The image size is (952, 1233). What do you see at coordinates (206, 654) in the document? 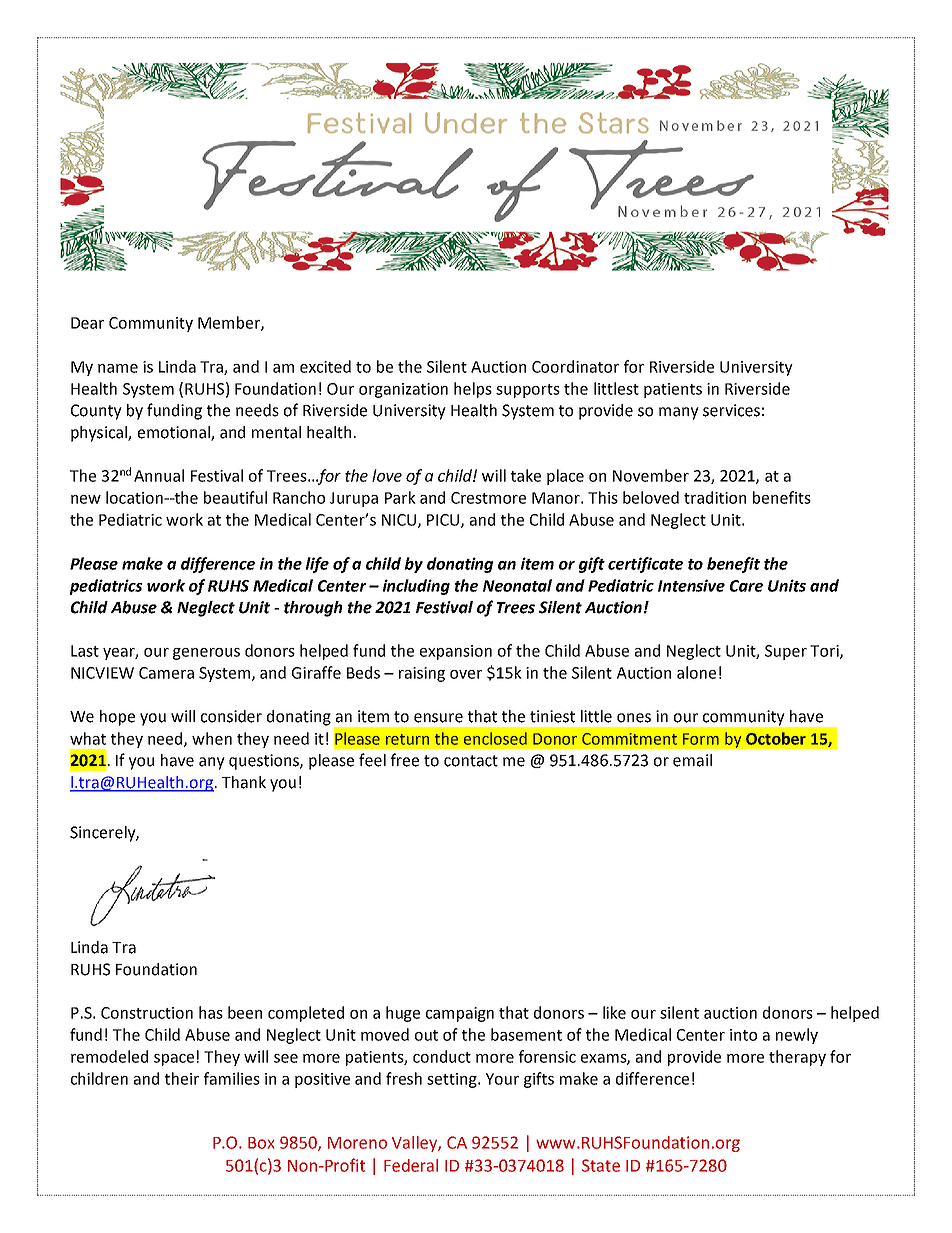
I see `generous` at bounding box center [206, 654].
